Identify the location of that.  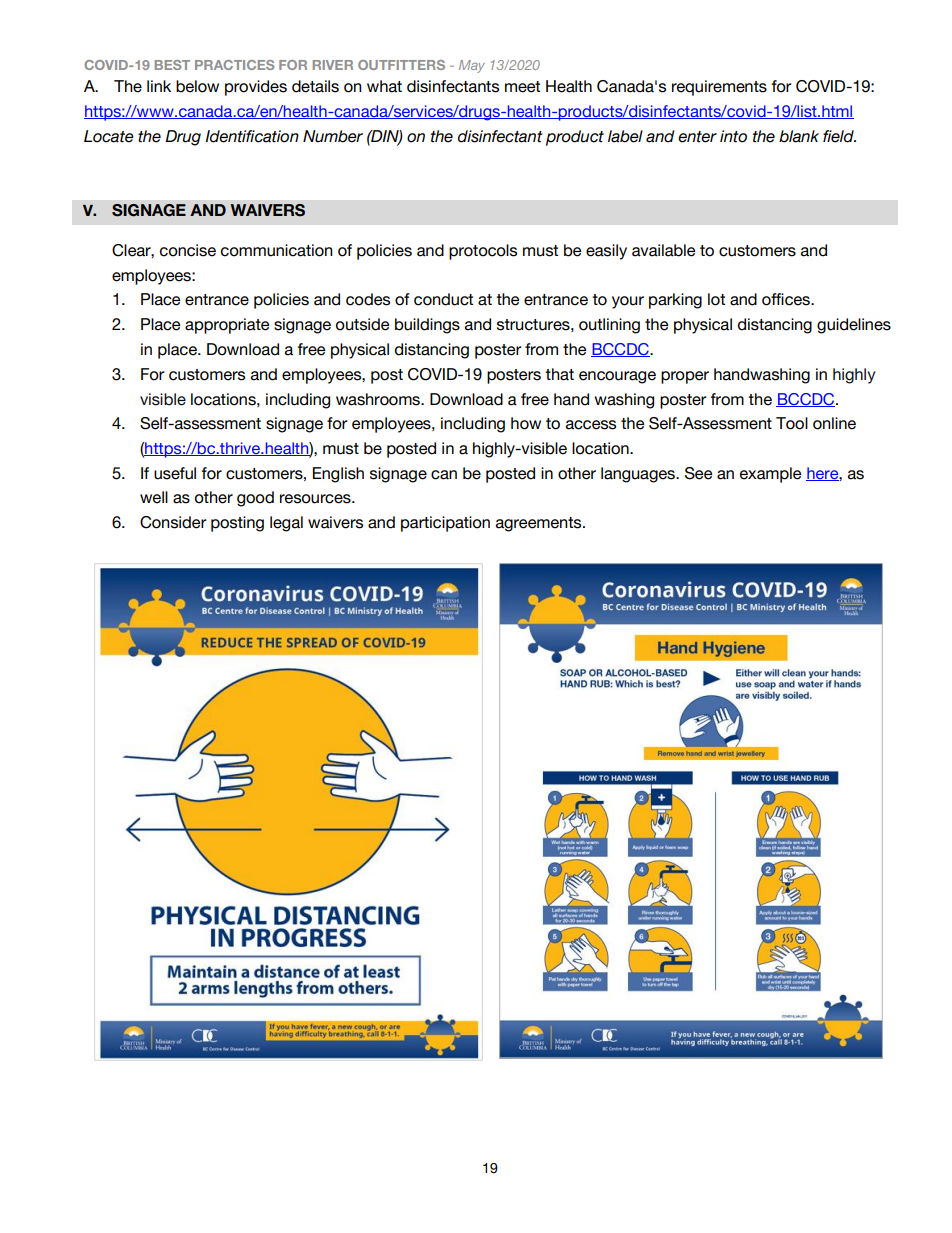
(559, 374).
